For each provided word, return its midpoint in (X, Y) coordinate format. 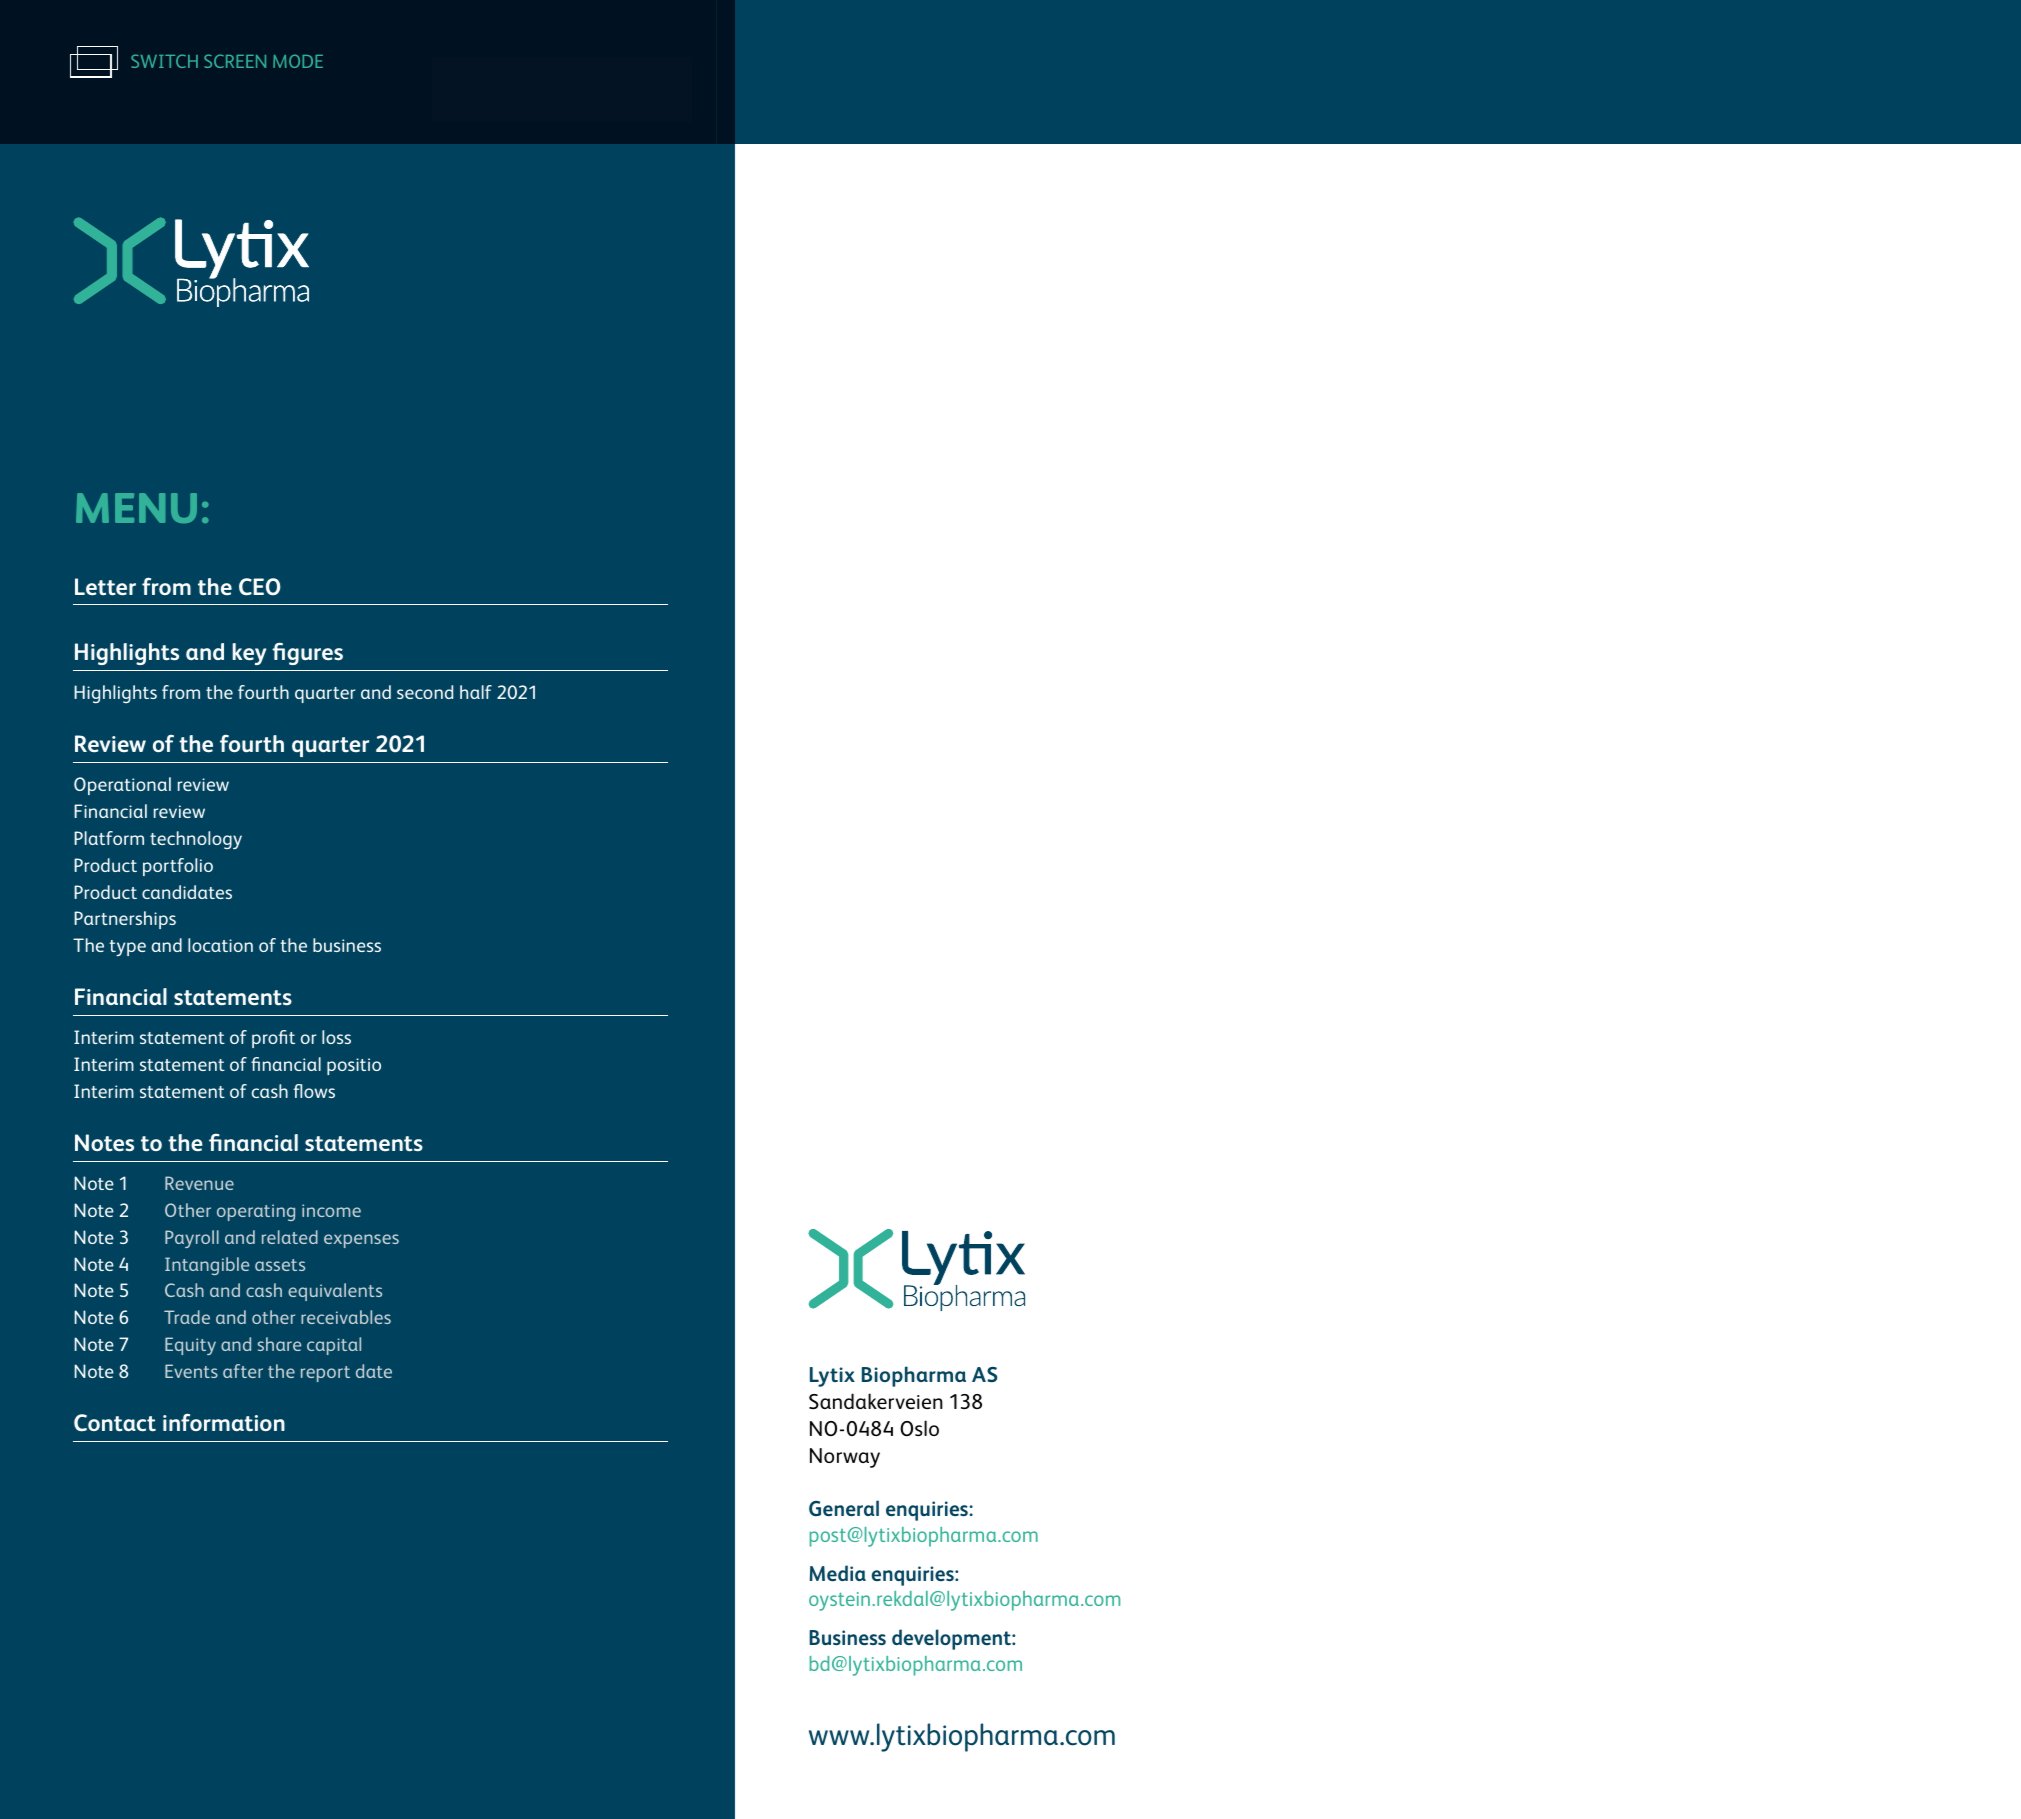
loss (336, 1037)
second (425, 692)
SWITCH (164, 61)
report (325, 1374)
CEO (260, 587)
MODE (298, 61)
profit (273, 1039)
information (224, 1422)
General (844, 1508)
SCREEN (235, 61)
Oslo (919, 1428)
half (476, 692)
